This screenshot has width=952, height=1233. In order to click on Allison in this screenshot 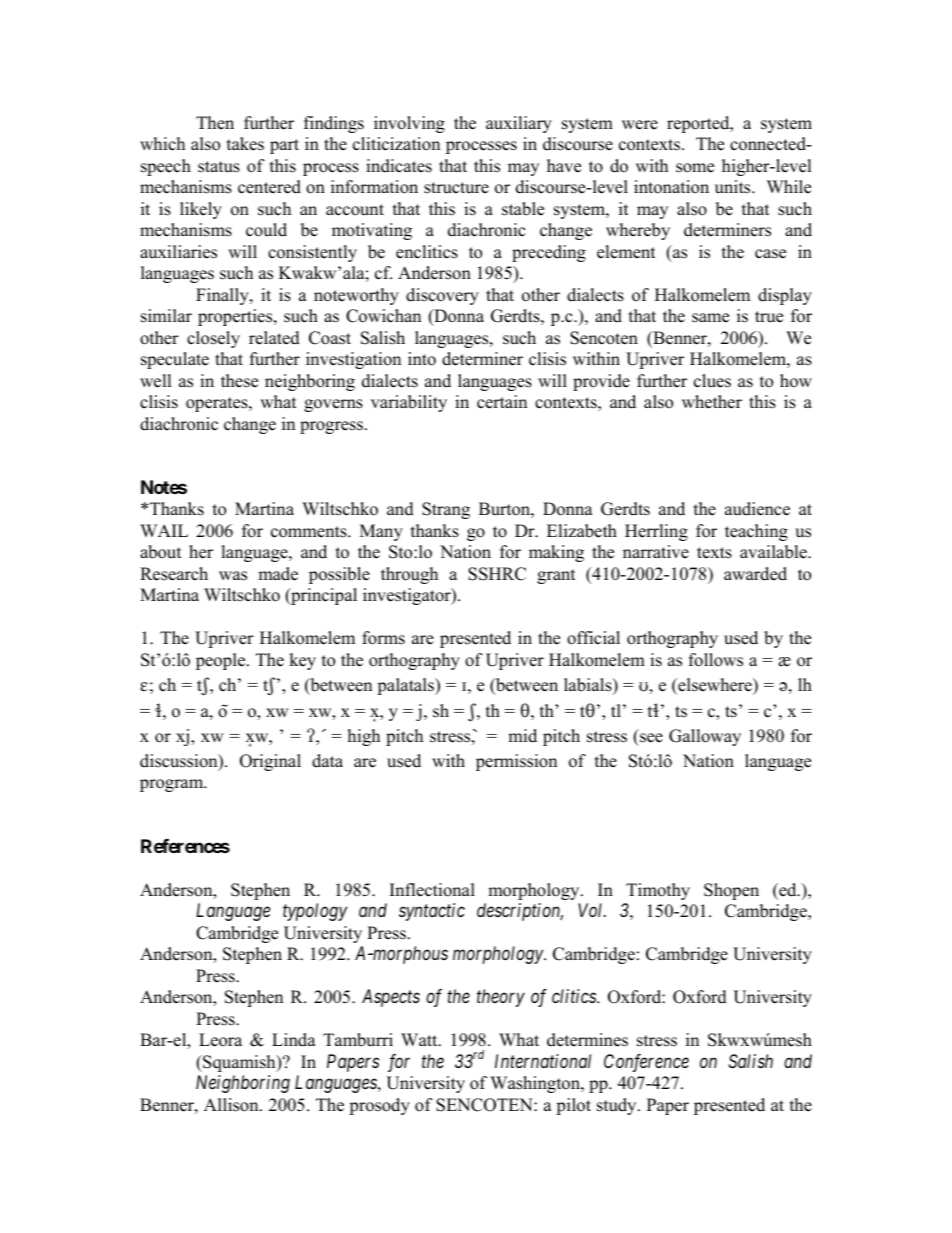, I will do `click(232, 1105)`.
